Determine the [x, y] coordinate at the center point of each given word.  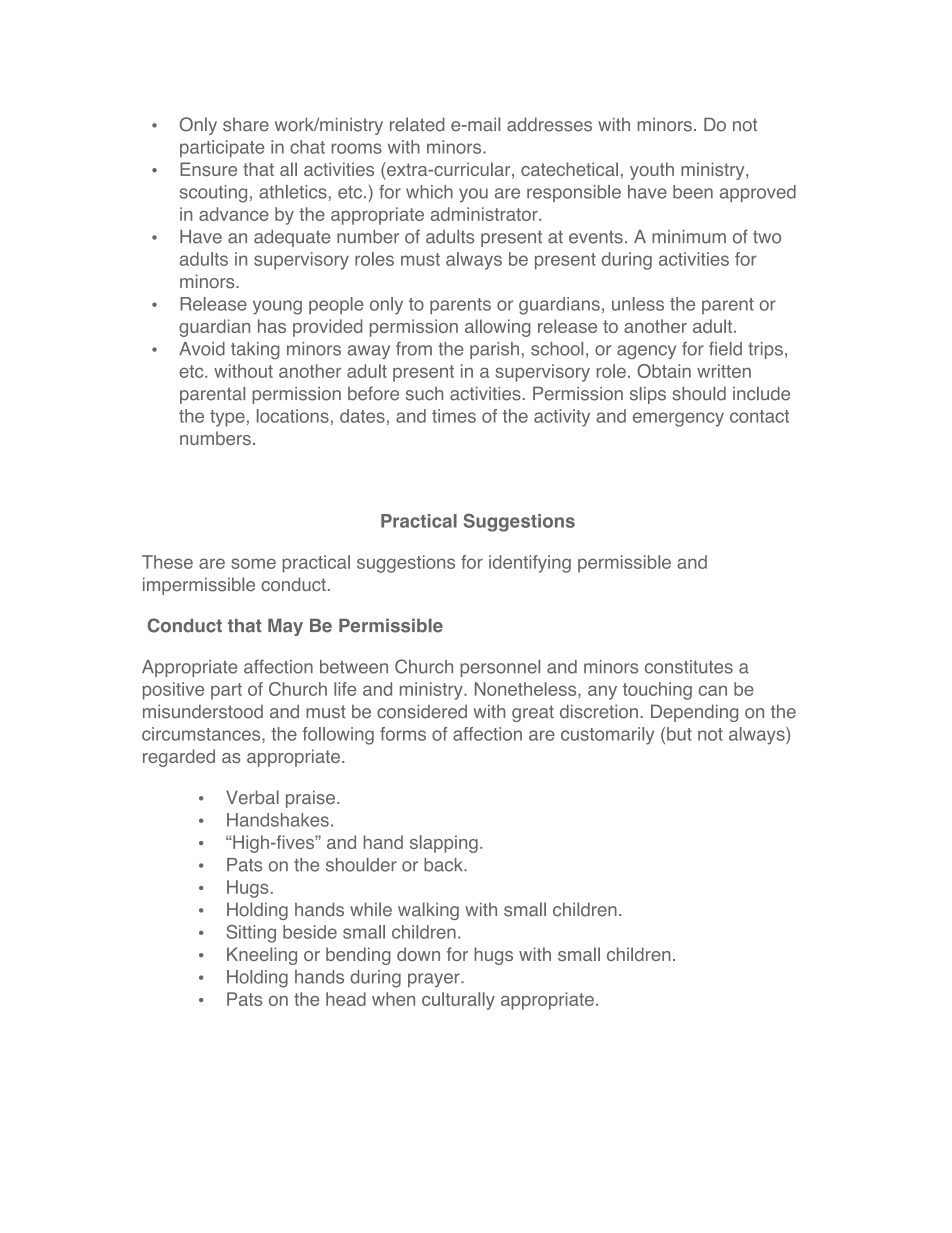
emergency [678, 419]
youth [652, 171]
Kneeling [262, 956]
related [417, 124]
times [454, 416]
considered [422, 711]
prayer [435, 980]
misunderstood [203, 711]
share [246, 124]
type [227, 418]
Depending [694, 713]
